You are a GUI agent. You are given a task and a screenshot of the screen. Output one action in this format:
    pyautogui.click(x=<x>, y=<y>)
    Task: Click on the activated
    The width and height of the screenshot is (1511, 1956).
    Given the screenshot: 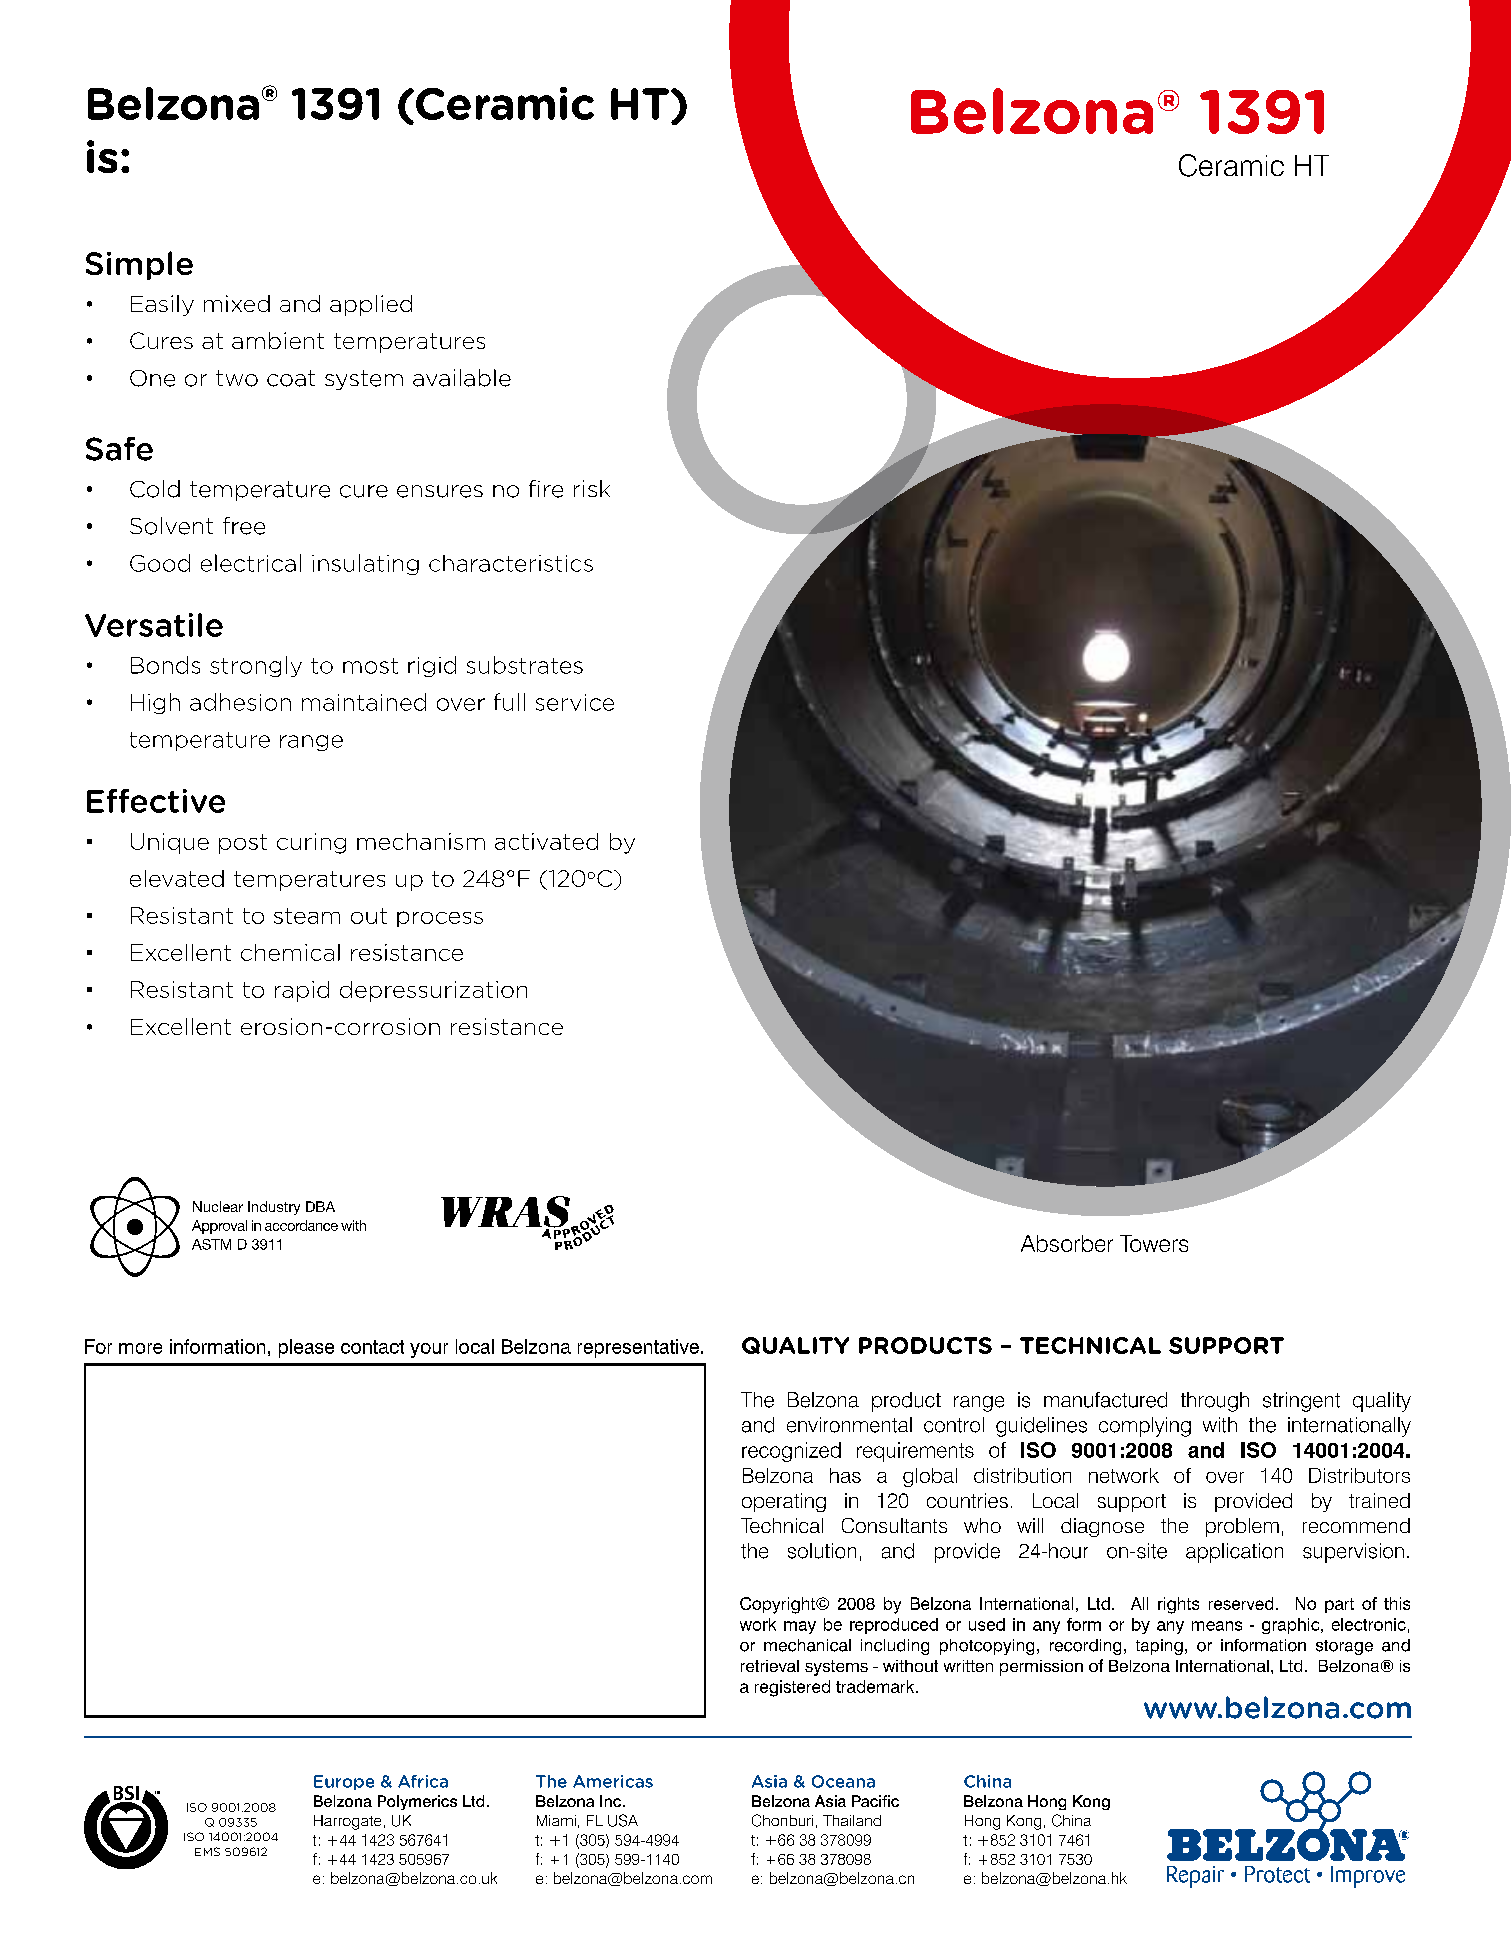 What is the action you would take?
    pyautogui.click(x=546, y=841)
